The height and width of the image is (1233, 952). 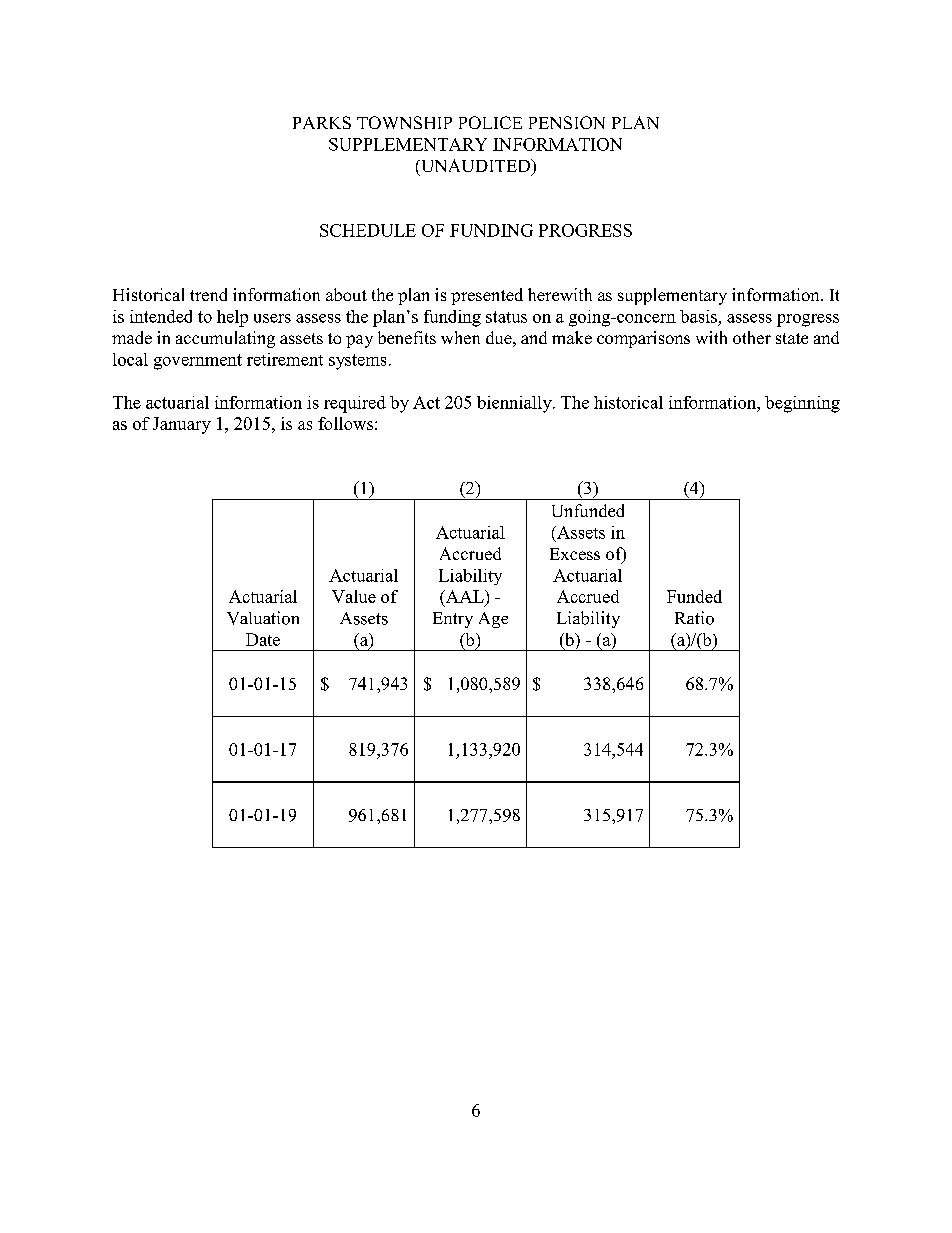 I want to click on Excess, so click(x=575, y=554).
